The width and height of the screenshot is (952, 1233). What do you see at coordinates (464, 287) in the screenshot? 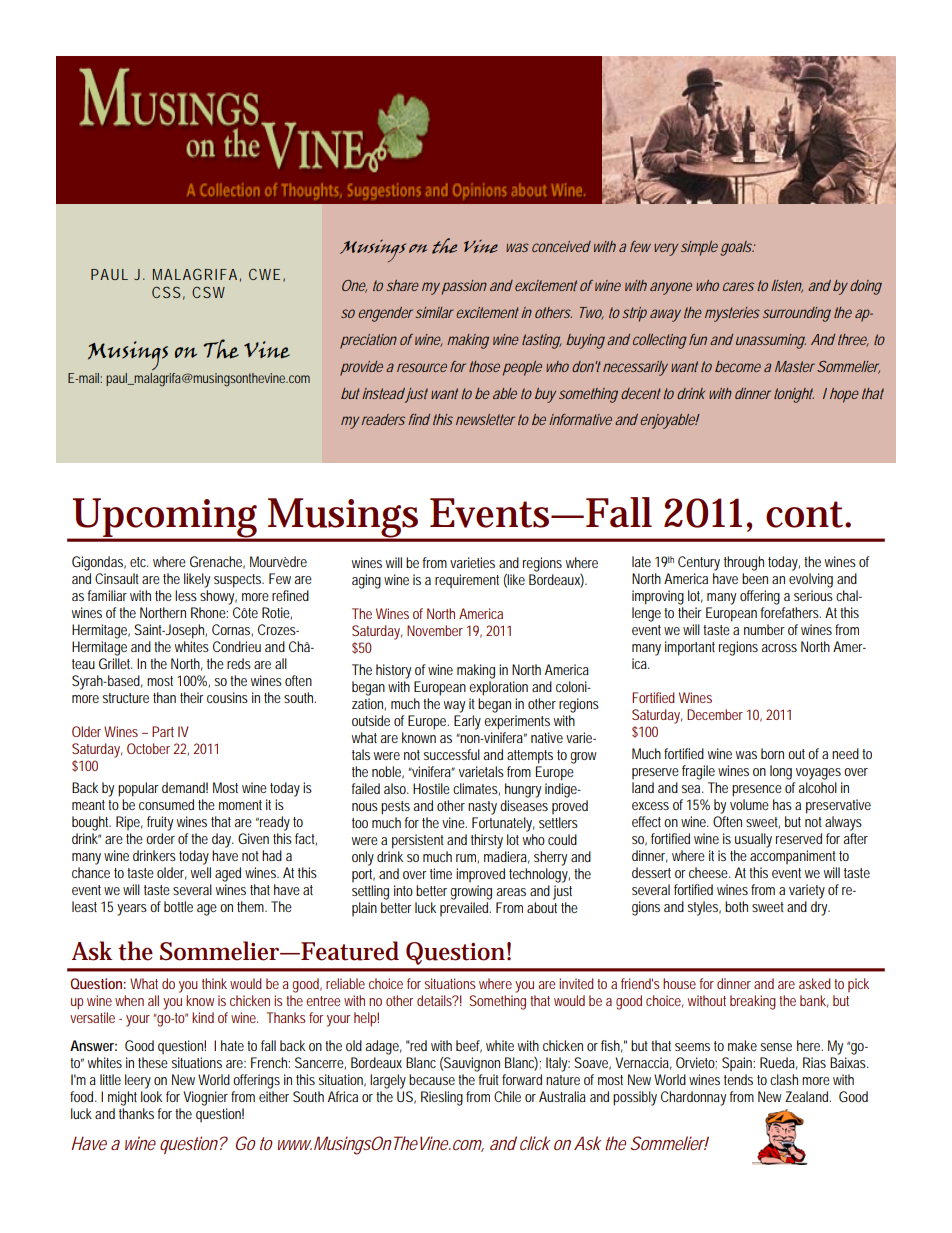
I see `passion` at bounding box center [464, 287].
